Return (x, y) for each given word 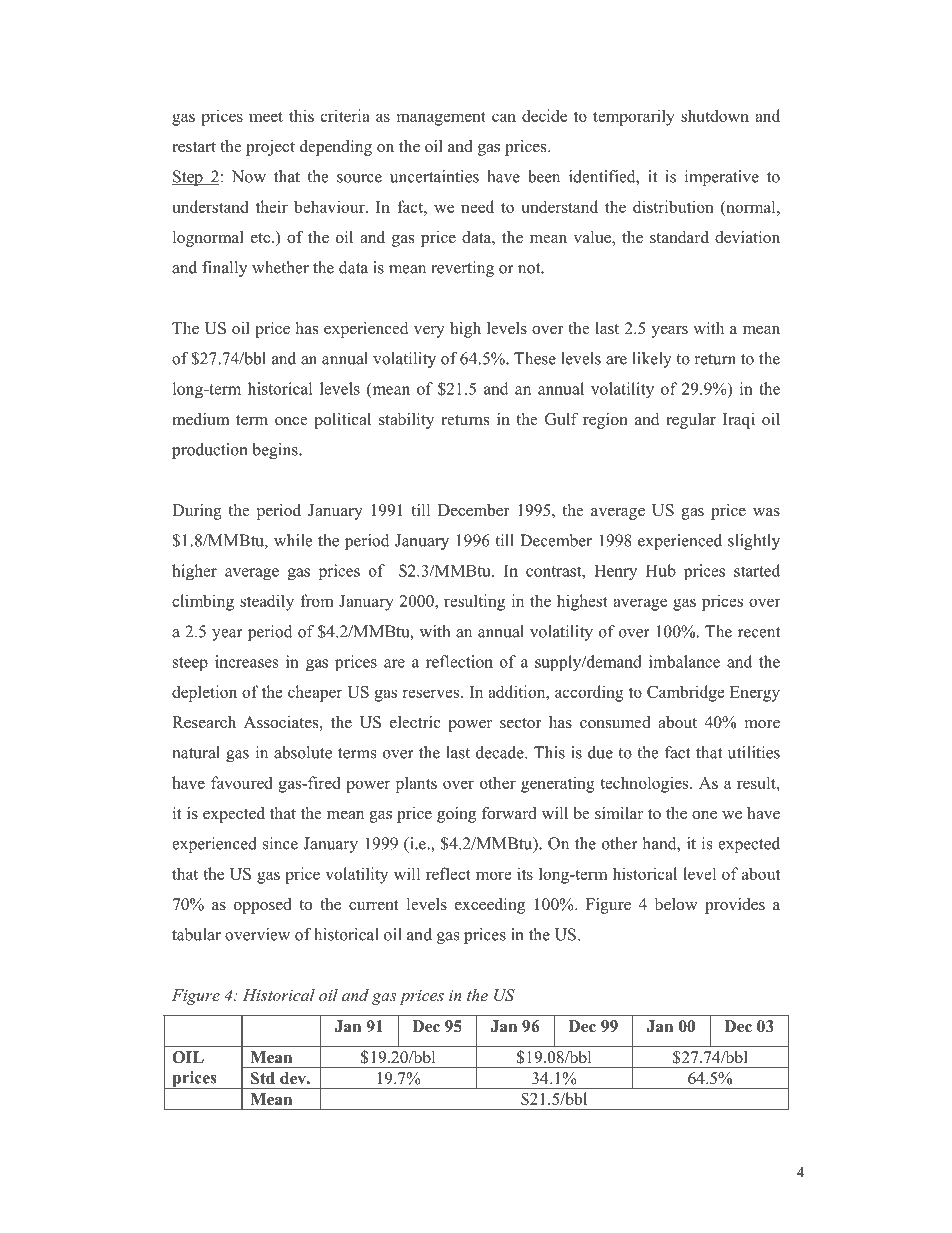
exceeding (490, 906)
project (270, 148)
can (504, 117)
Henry (615, 573)
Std (263, 1078)
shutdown (715, 115)
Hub (661, 570)
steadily (267, 602)
